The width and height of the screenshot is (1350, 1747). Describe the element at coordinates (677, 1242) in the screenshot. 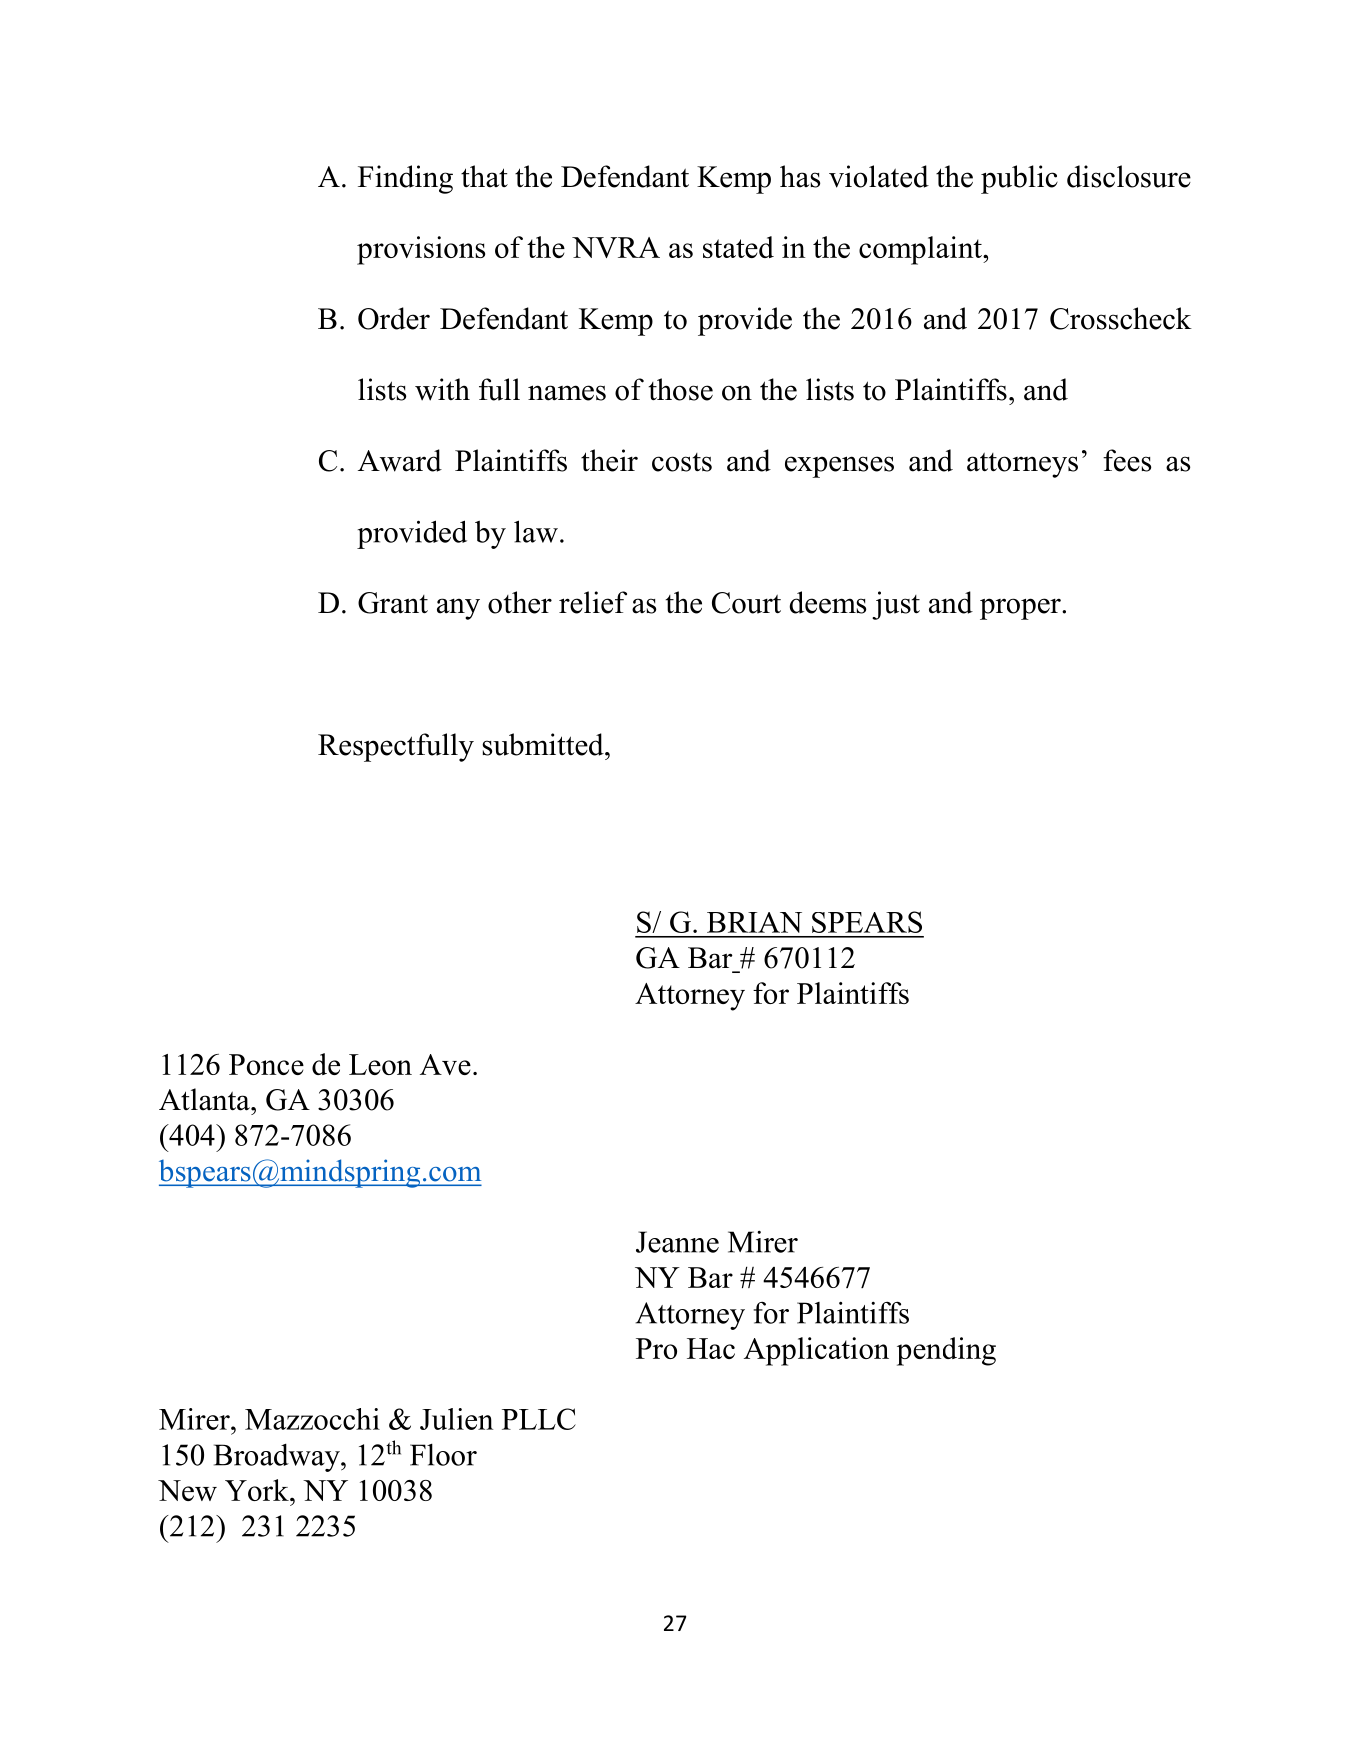

I see `Jeanne` at that location.
